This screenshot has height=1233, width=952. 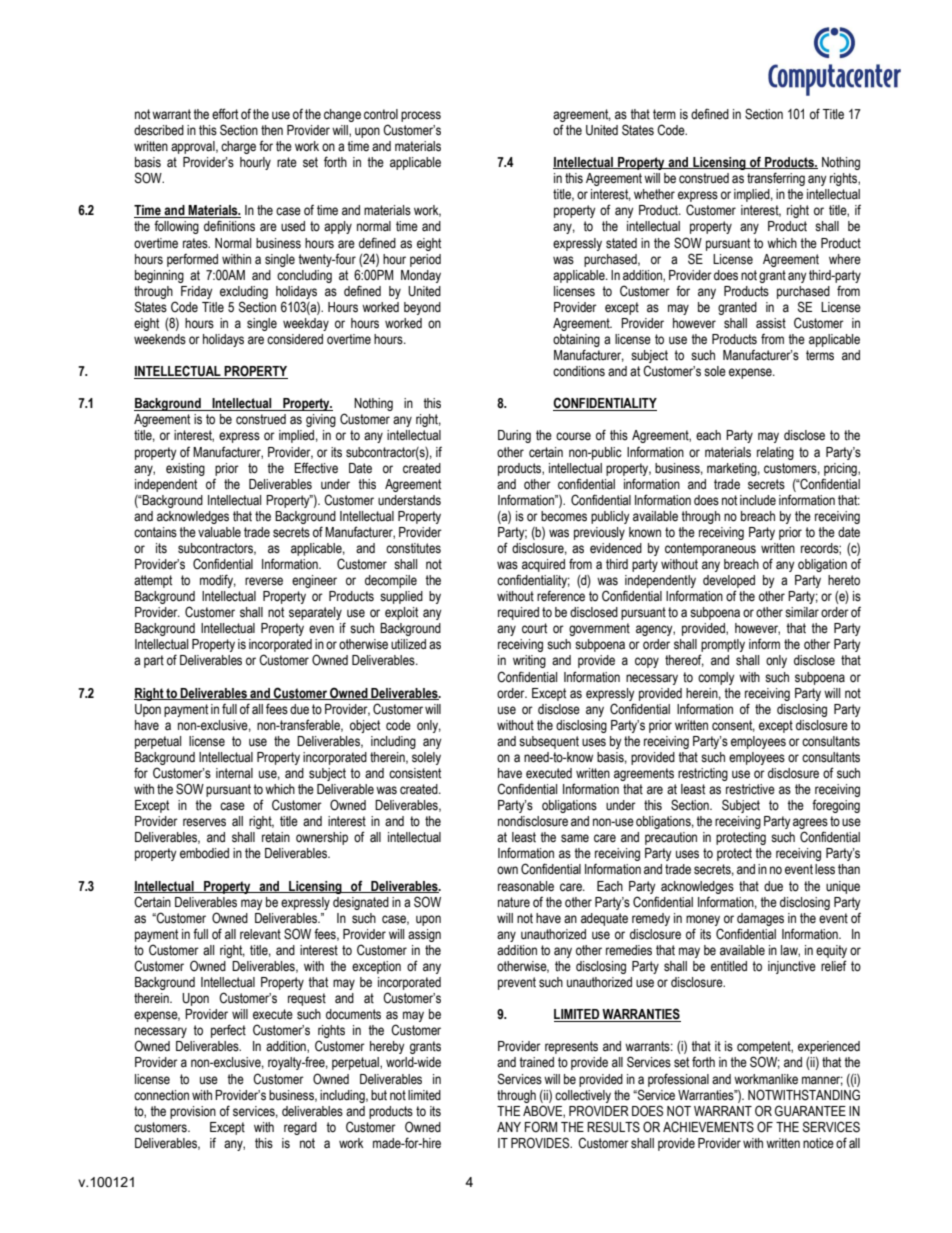 I want to click on whether, so click(x=654, y=194).
